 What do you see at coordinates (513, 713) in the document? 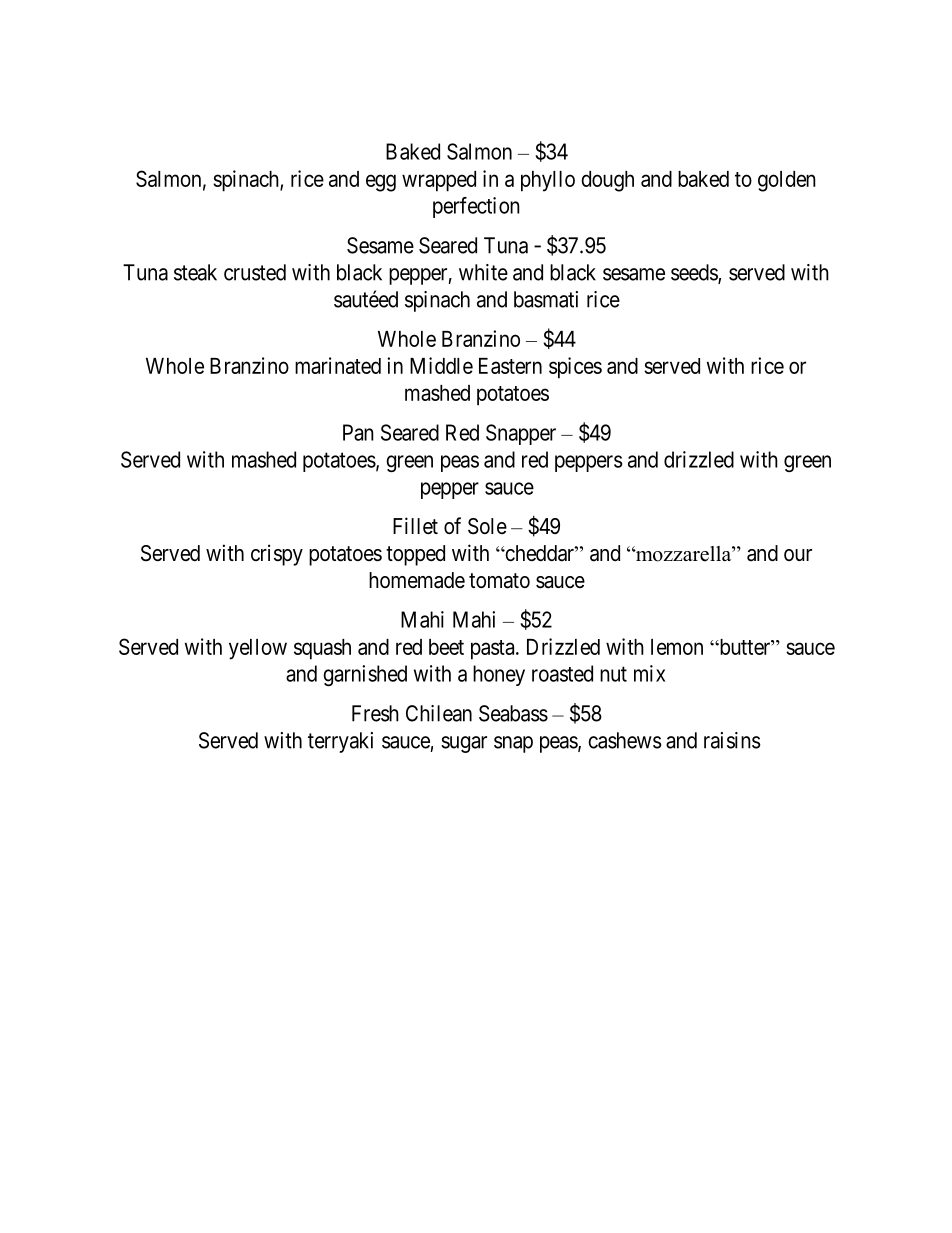
I see `Seabass` at bounding box center [513, 713].
